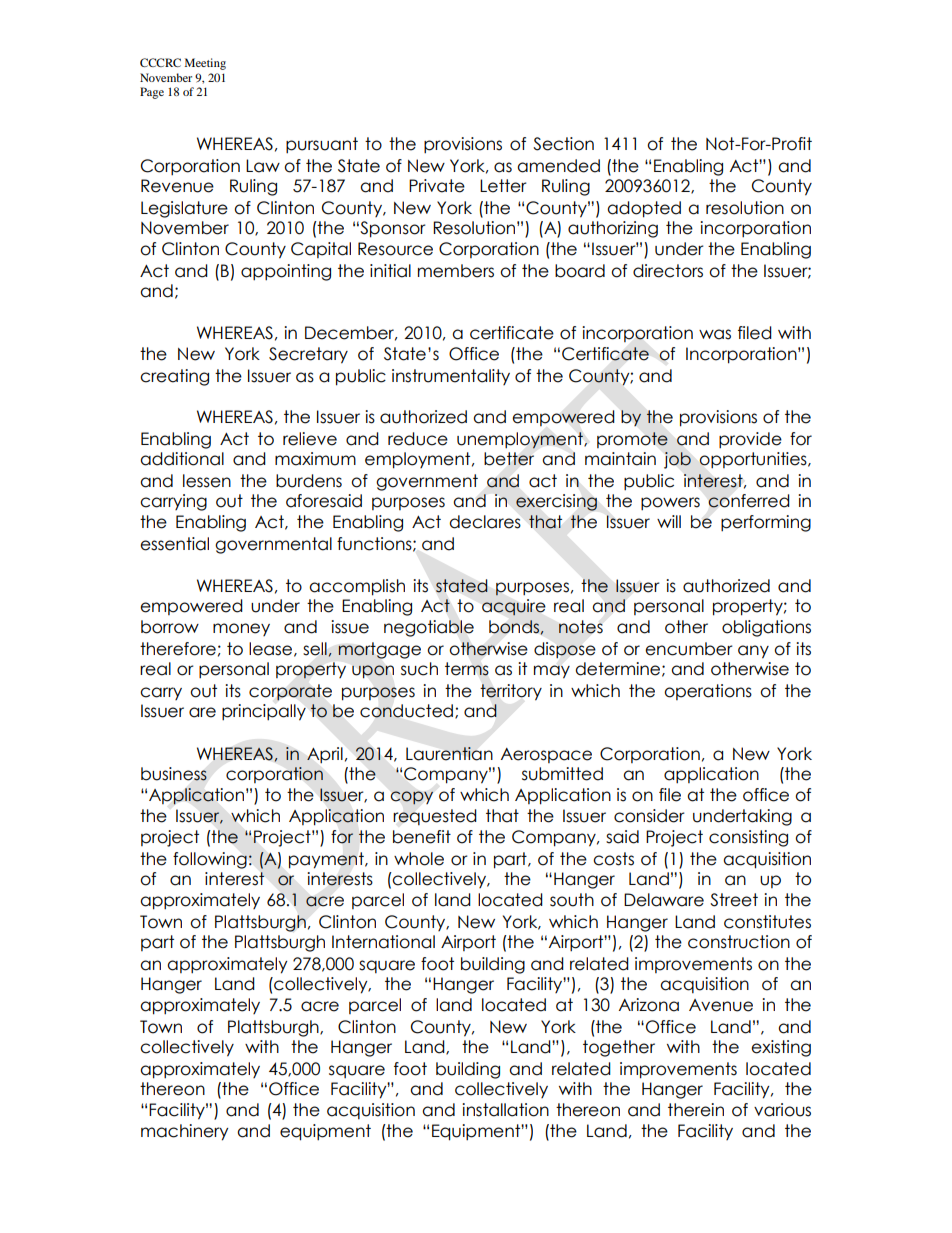  What do you see at coordinates (513, 607) in the page?
I see `acquire` at bounding box center [513, 607].
